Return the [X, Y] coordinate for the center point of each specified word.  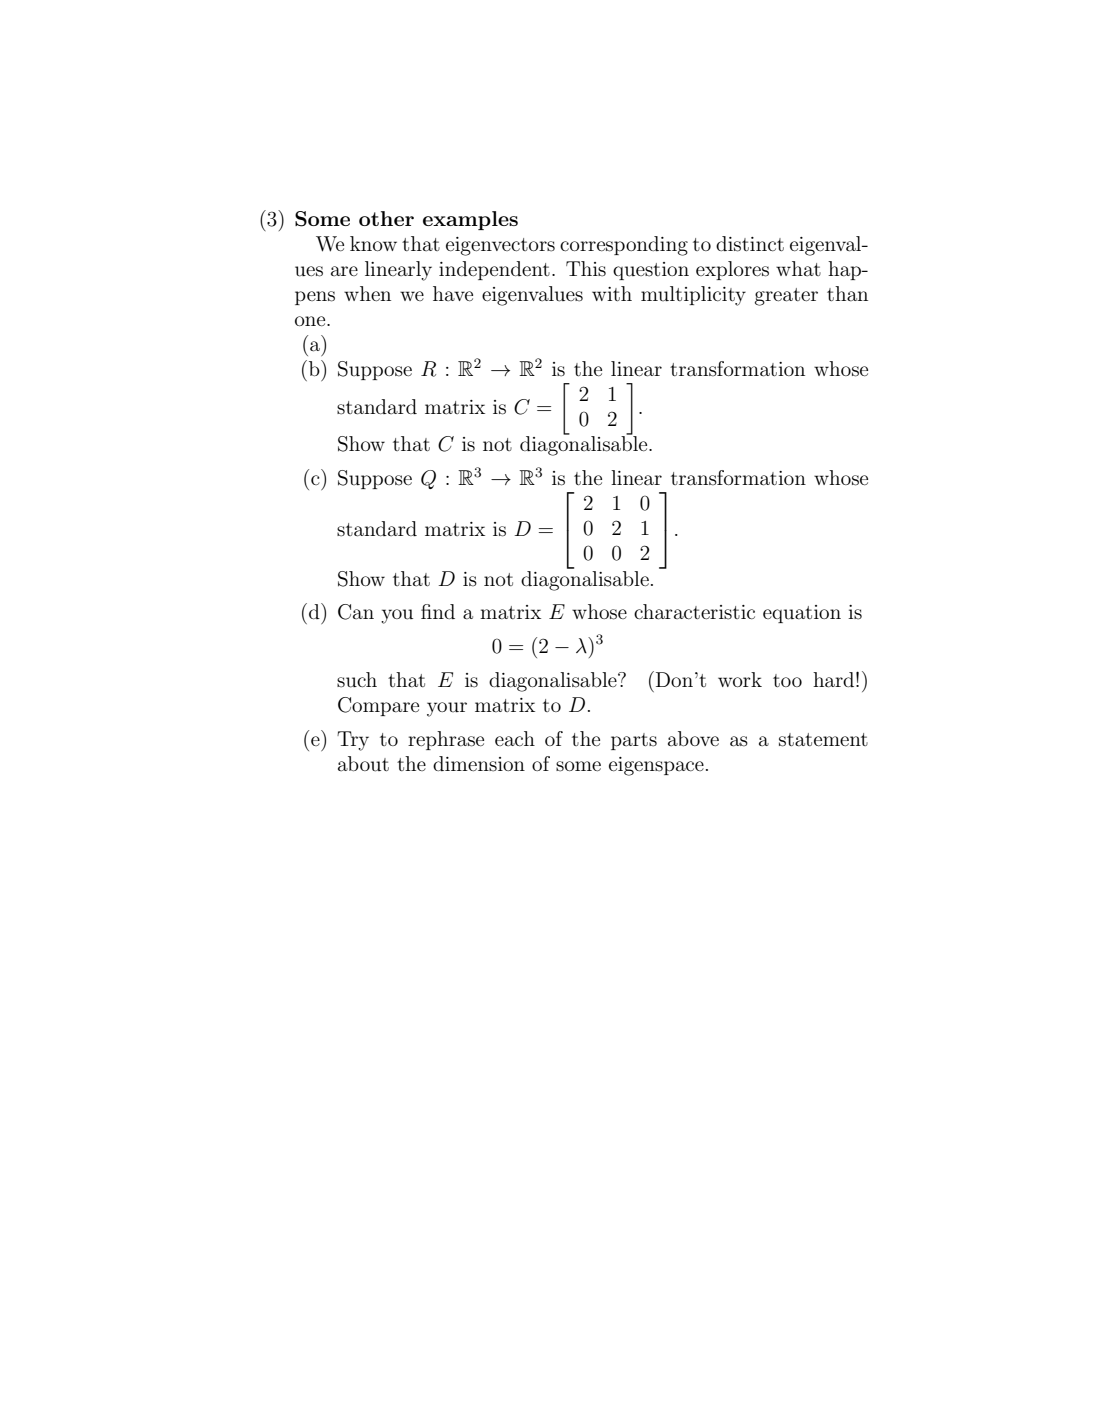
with [612, 293]
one [311, 321]
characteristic [694, 612]
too [787, 680]
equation [802, 614]
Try [353, 741]
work [740, 679]
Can [356, 612]
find [438, 611]
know [373, 243]
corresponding [624, 246]
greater [786, 297]
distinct [750, 244]
